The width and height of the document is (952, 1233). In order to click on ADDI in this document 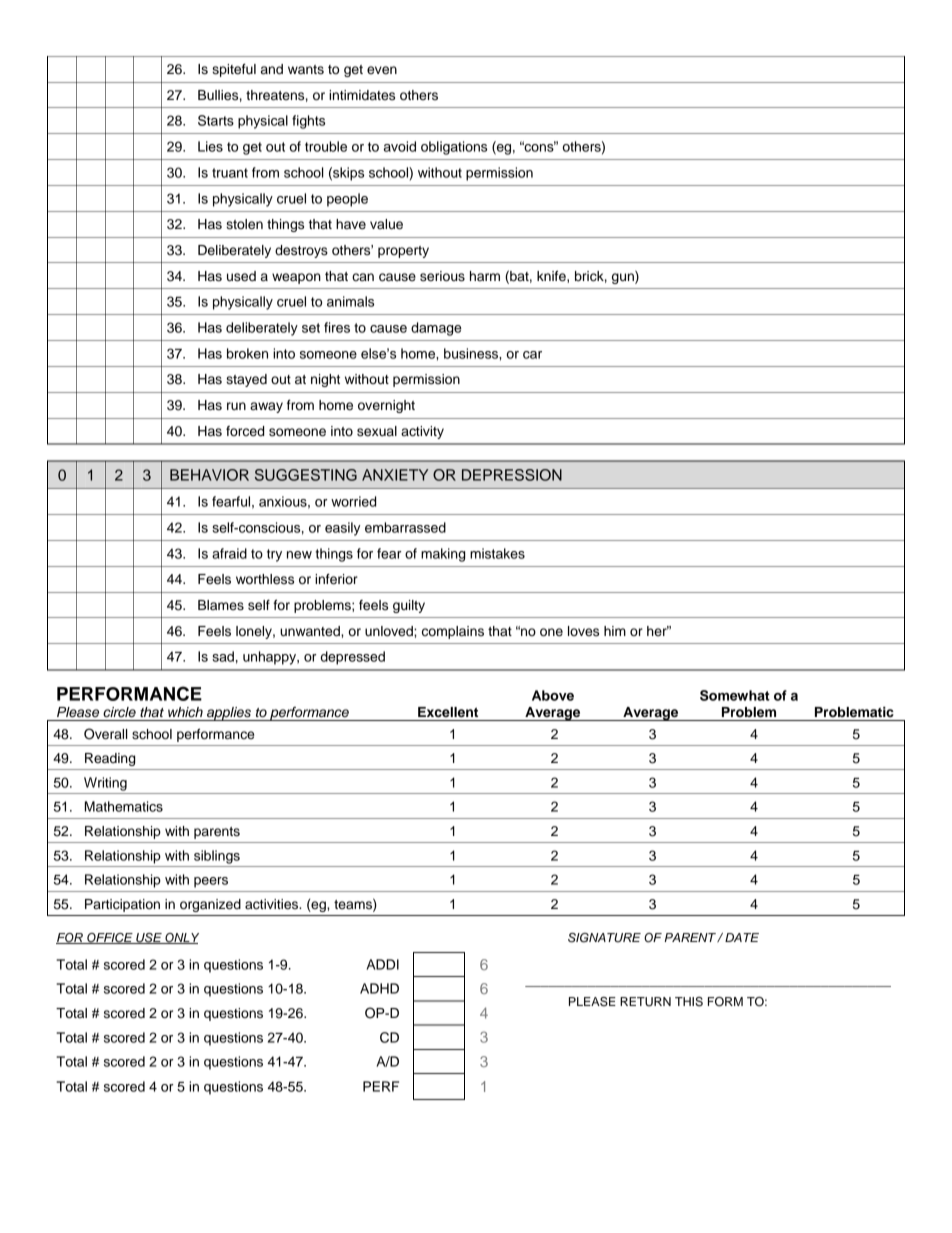, I will do `click(382, 964)`.
